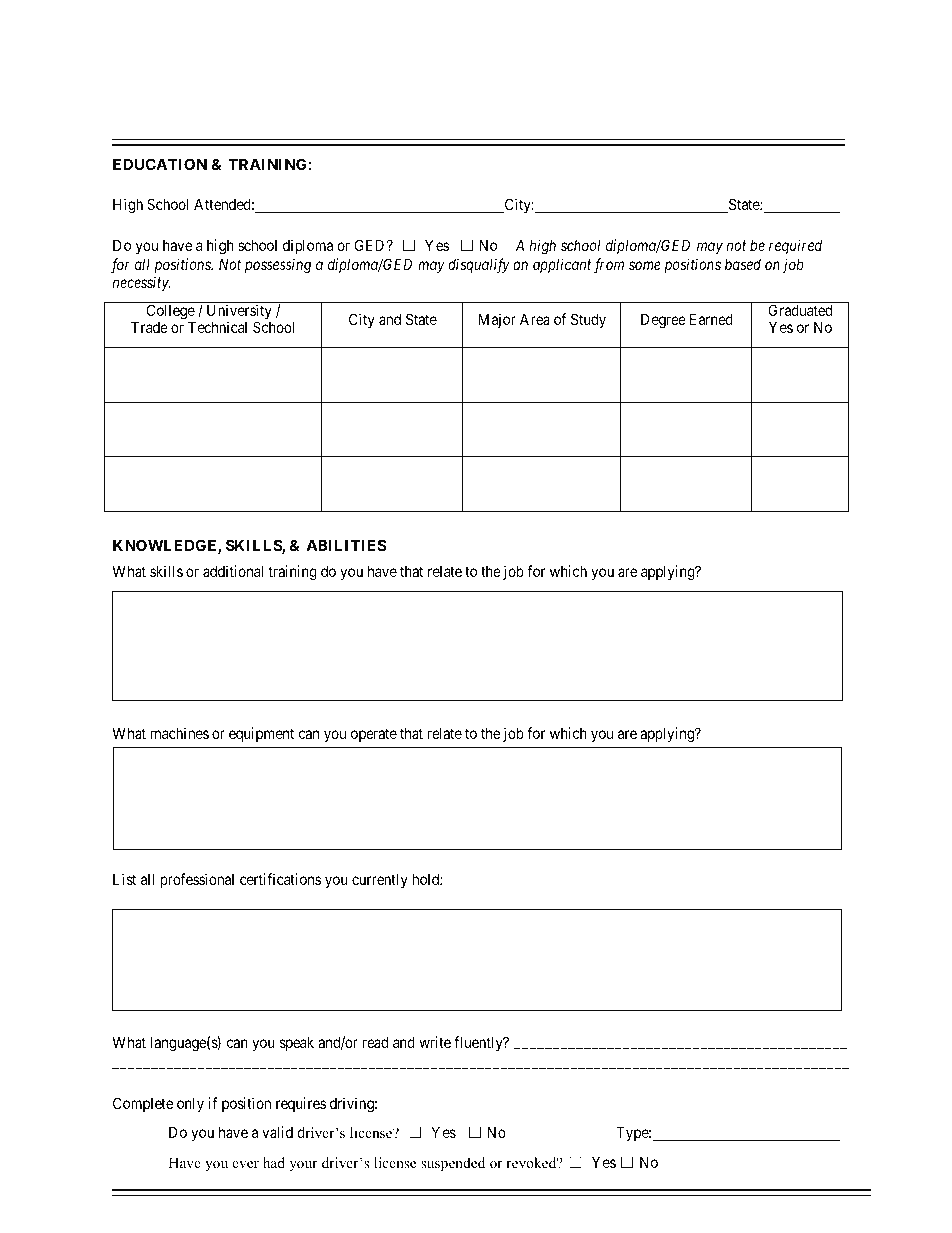 This screenshot has height=1233, width=952. What do you see at coordinates (479, 266) in the screenshot?
I see `disqualify` at bounding box center [479, 266].
